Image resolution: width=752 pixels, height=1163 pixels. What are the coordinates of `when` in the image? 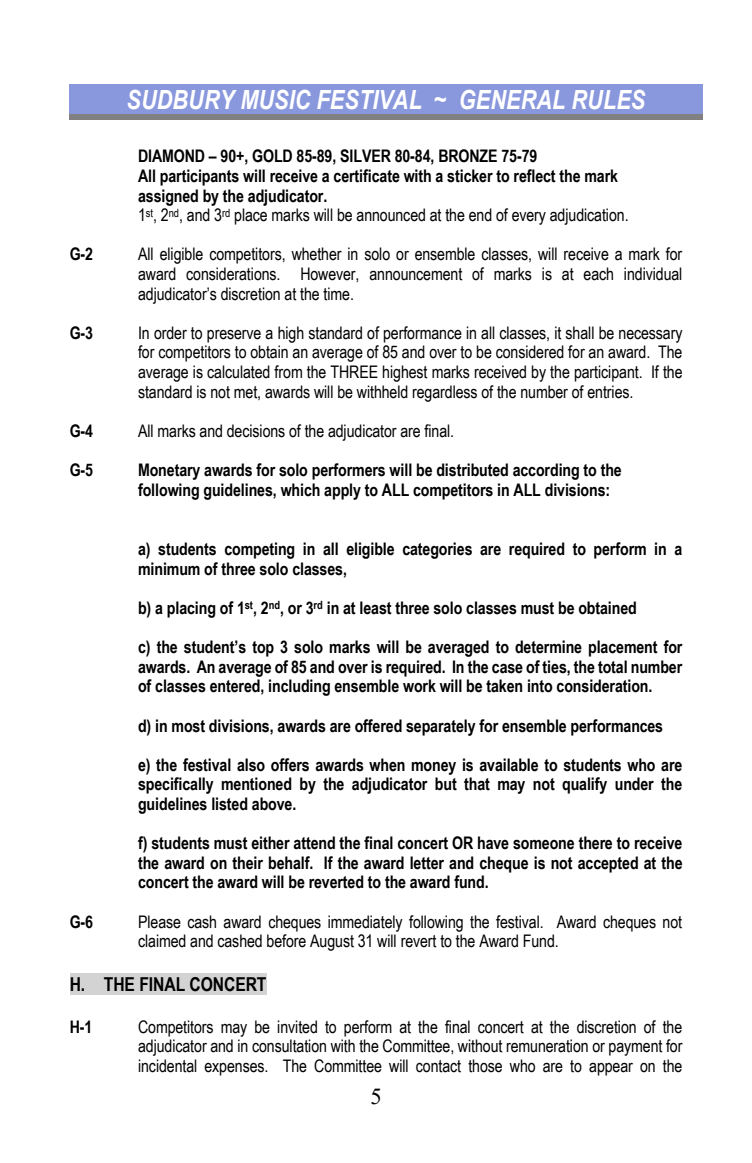 It's located at (387, 765).
